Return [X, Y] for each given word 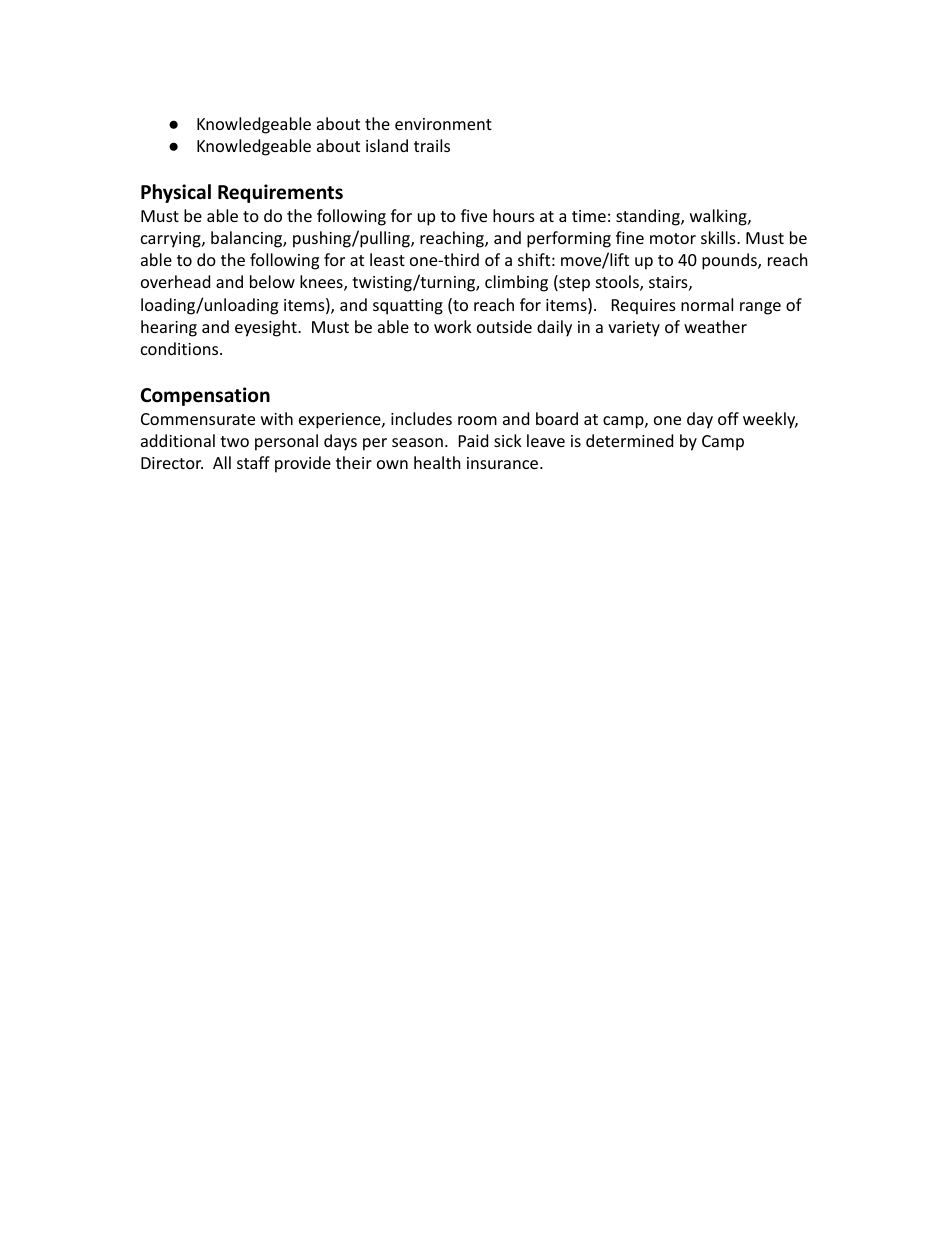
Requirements [280, 193]
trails [432, 145]
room [477, 420]
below [272, 281]
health [437, 462]
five [474, 215]
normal [707, 304]
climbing [516, 283]
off [728, 418]
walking [719, 217]
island [387, 145]
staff [253, 462]
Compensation [205, 396]
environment [443, 124]
